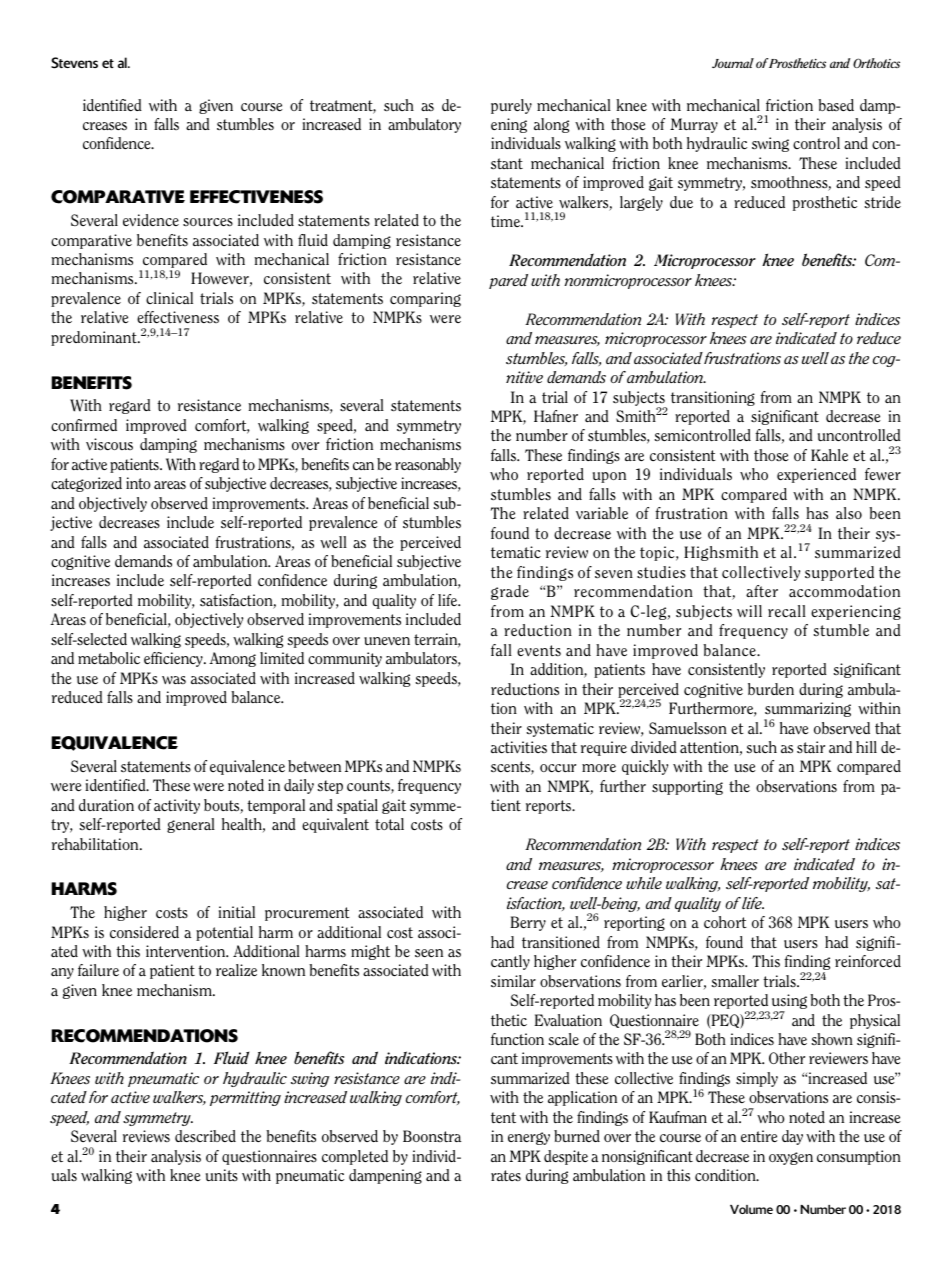  Describe the element at coordinates (791, 1158) in the screenshot. I see `oxygen` at that location.
